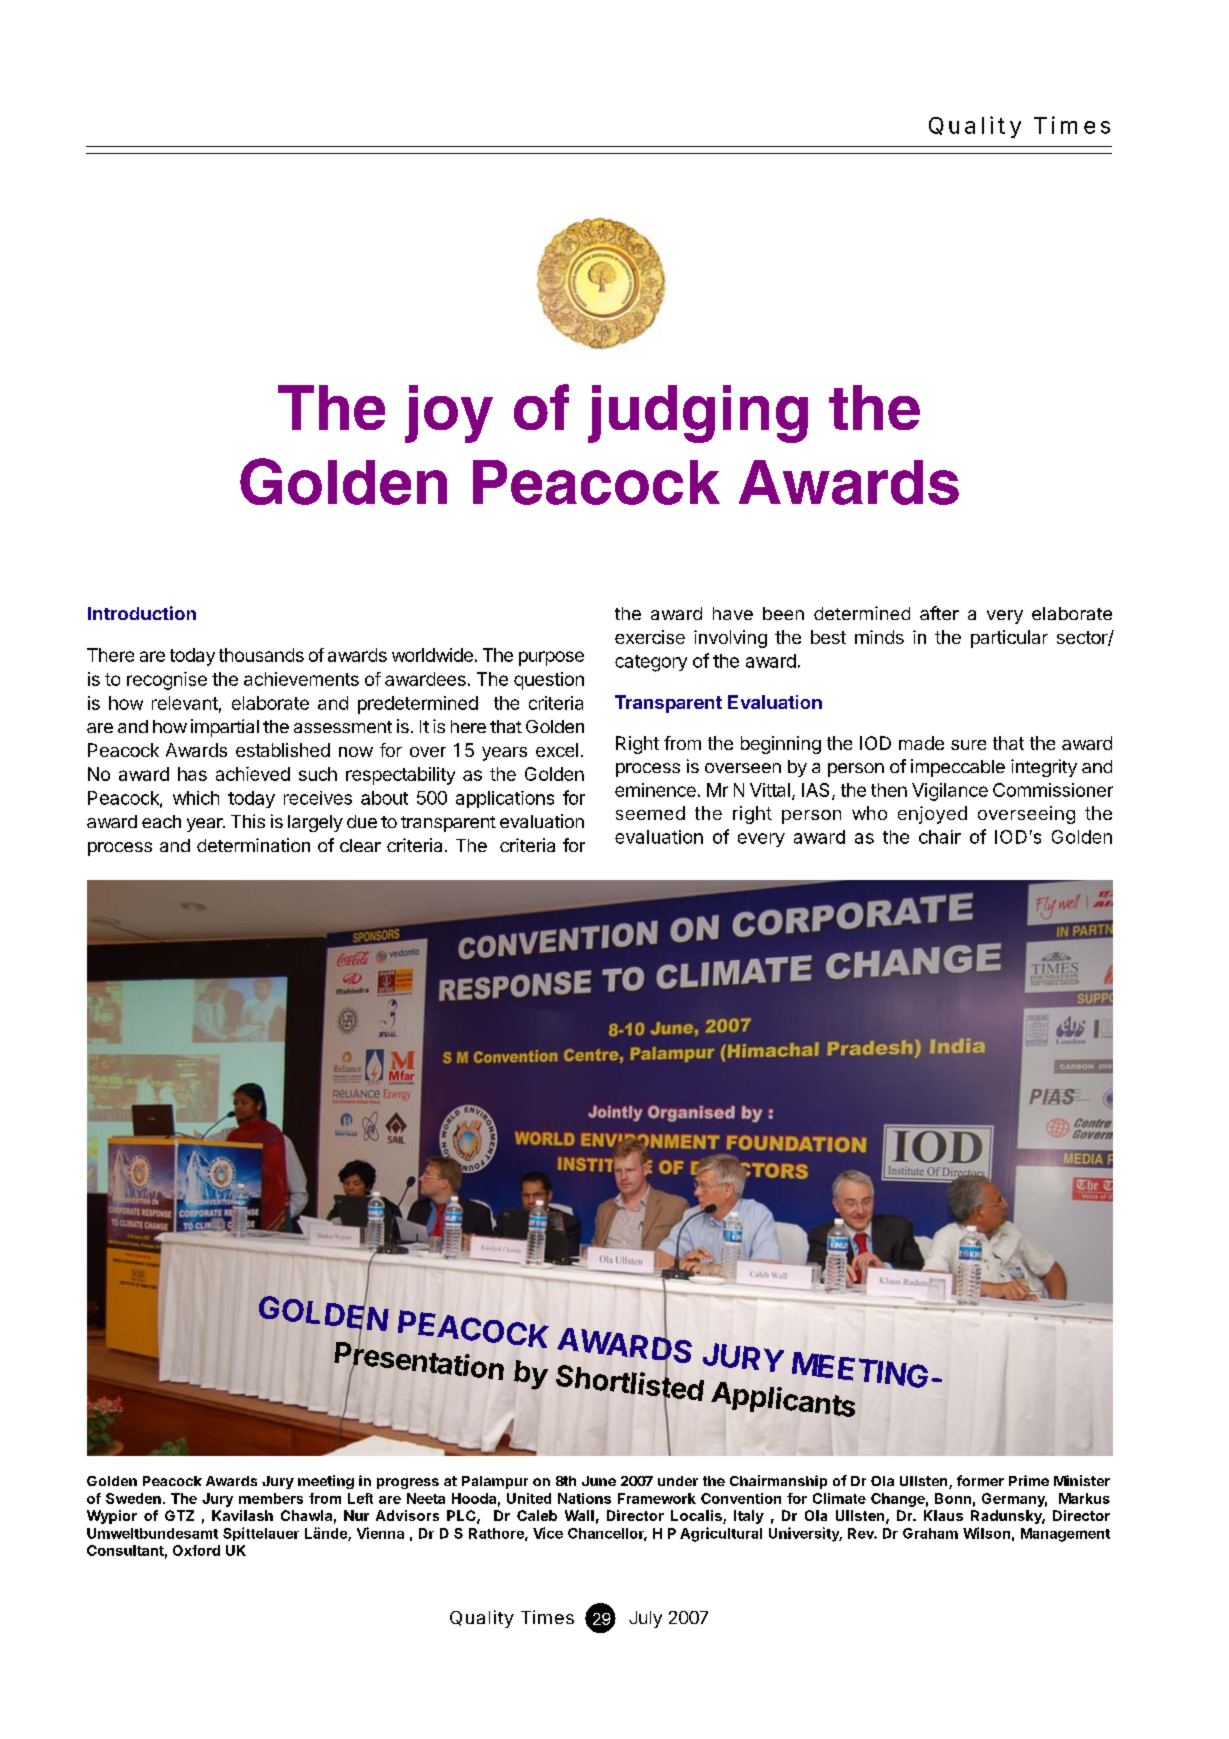  Describe the element at coordinates (271, 1498) in the page. I see `members` at that location.
